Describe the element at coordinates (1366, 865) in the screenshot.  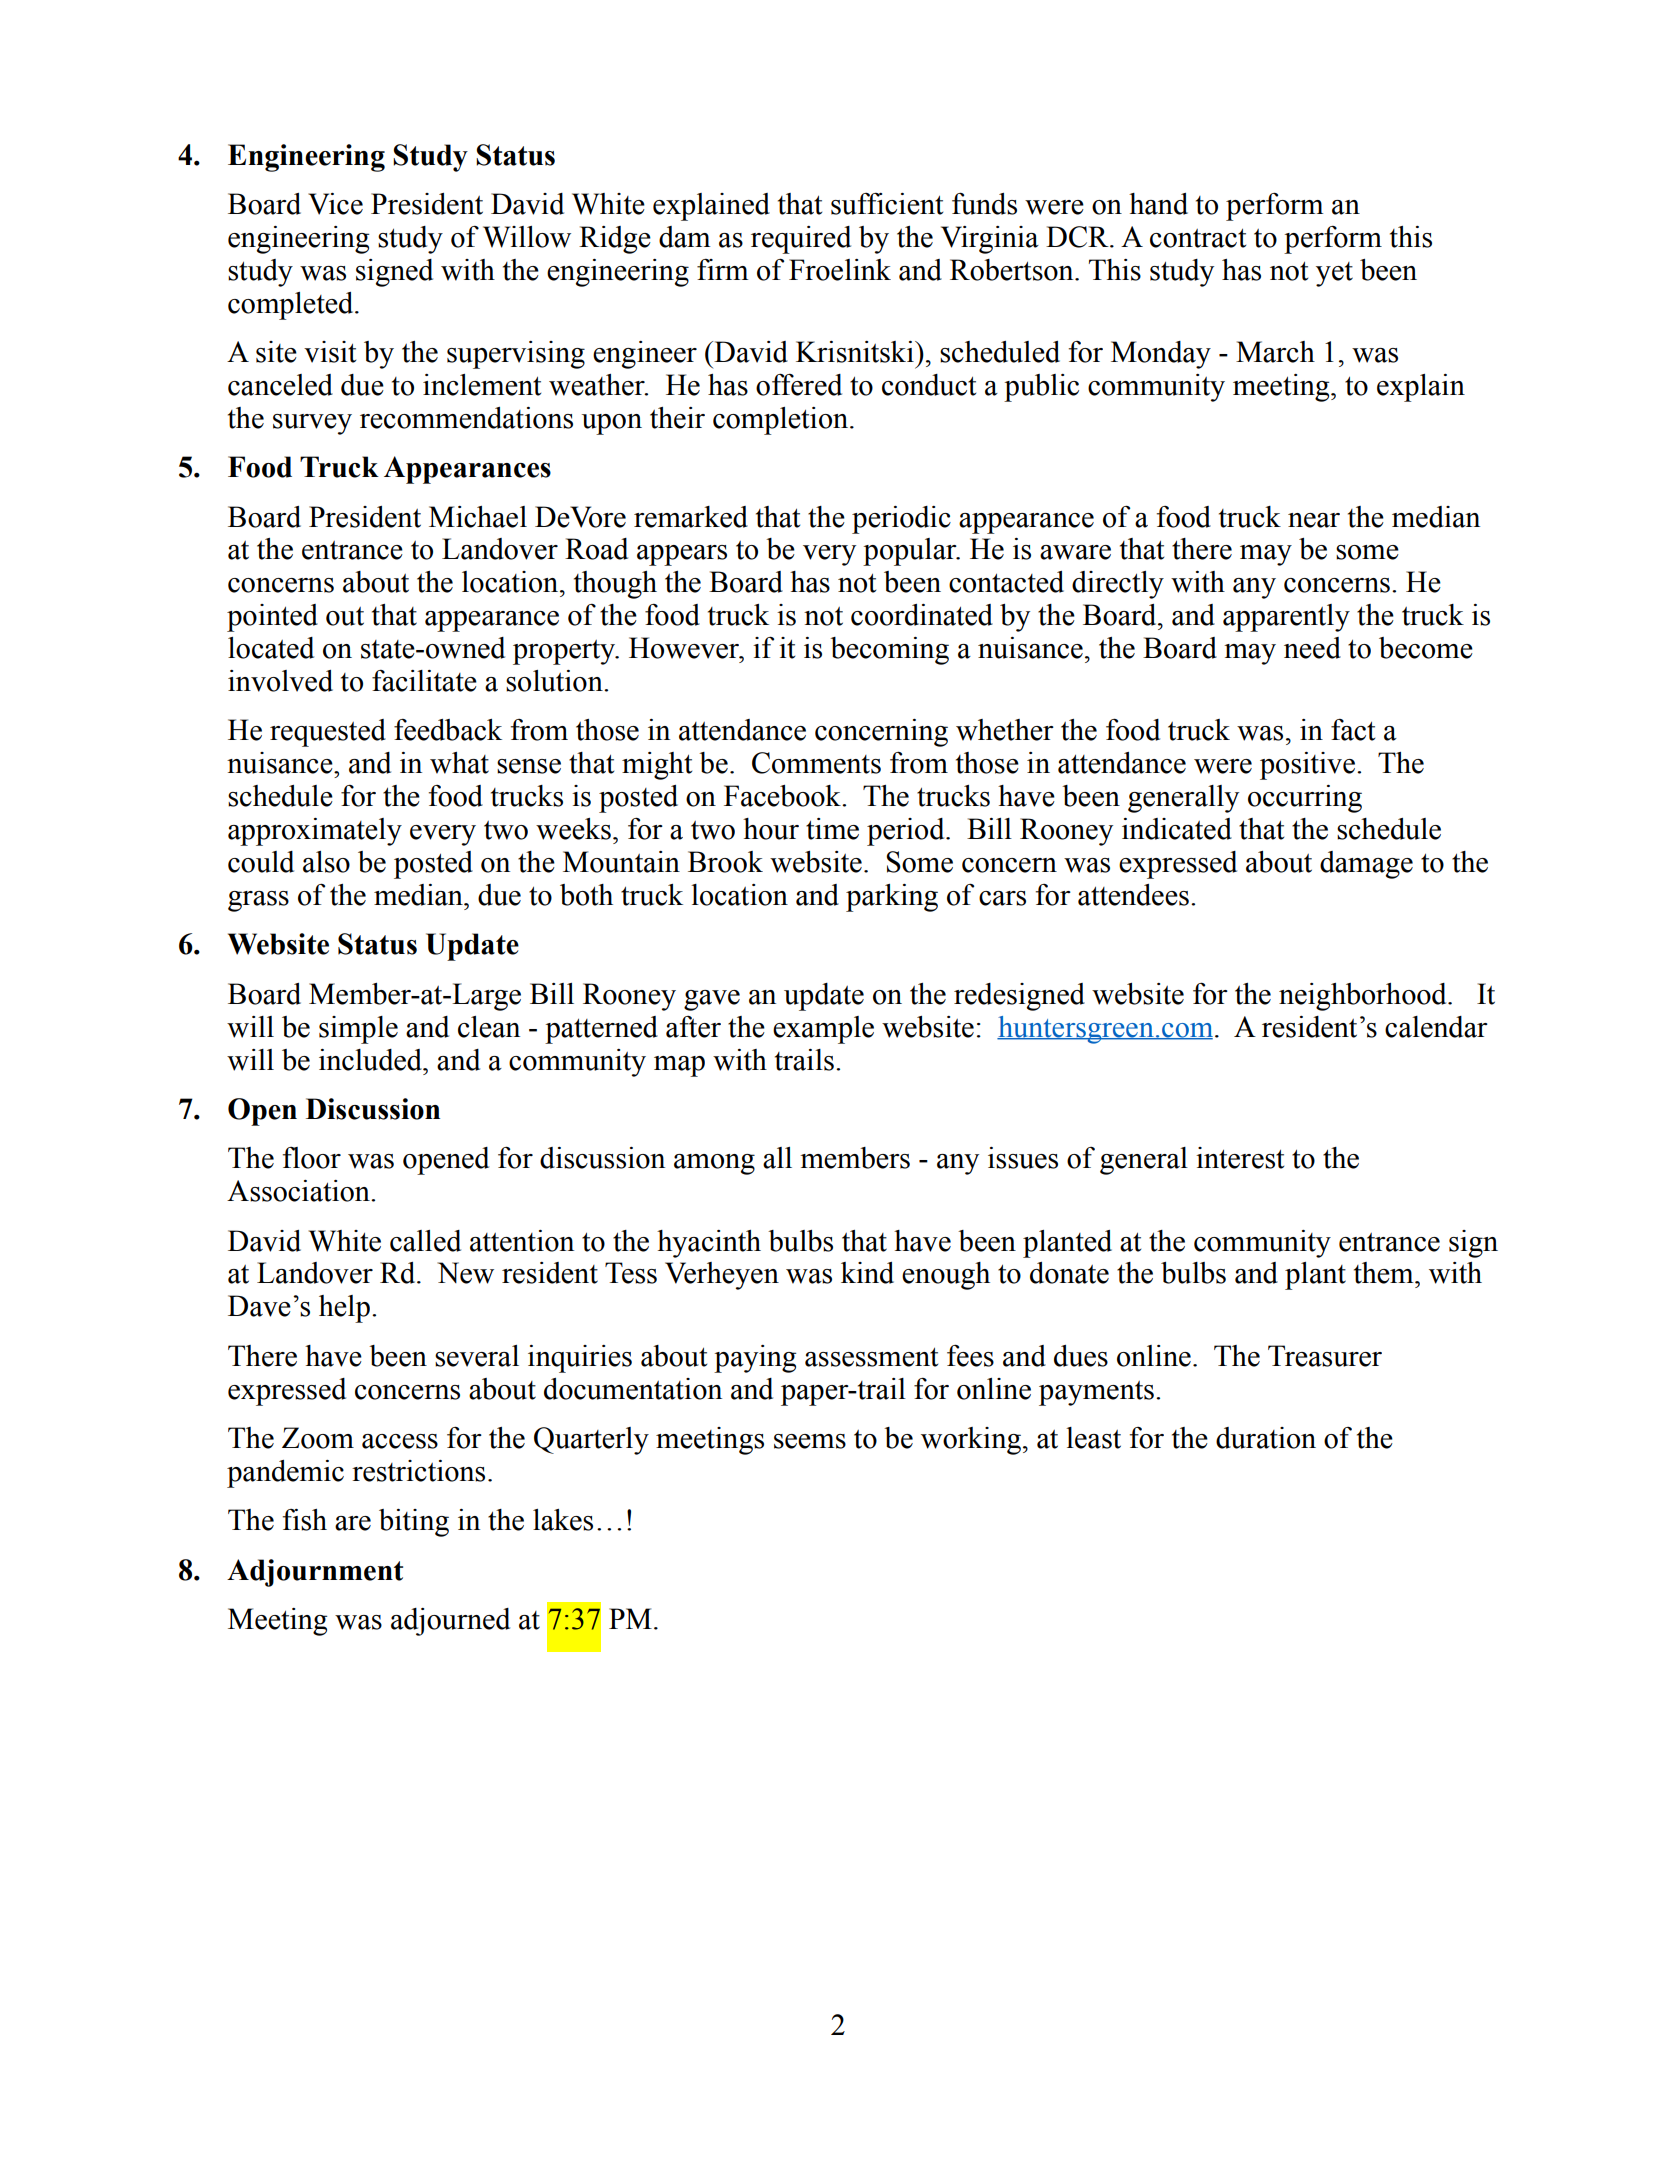
I see `damage` at that location.
